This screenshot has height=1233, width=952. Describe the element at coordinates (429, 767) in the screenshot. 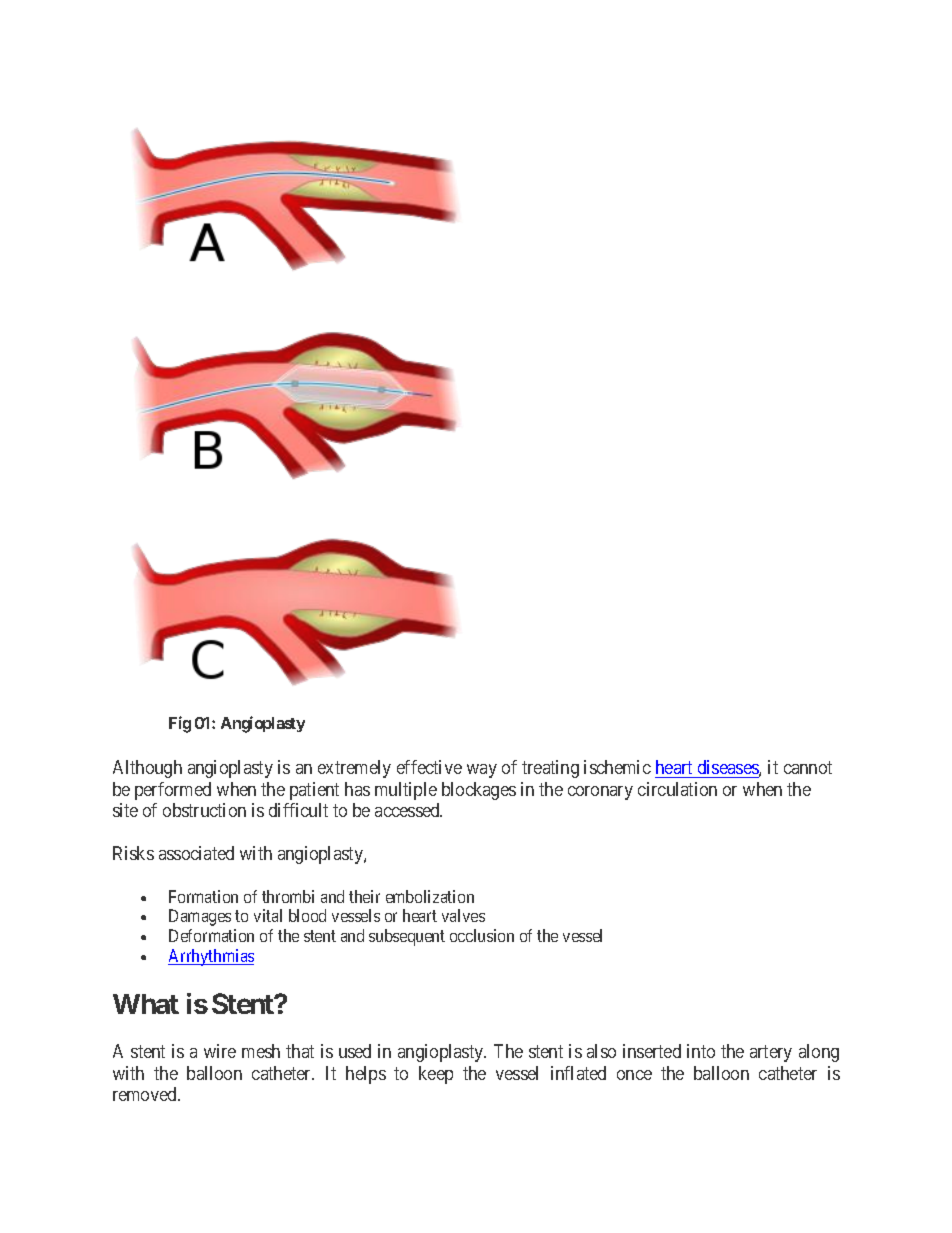

I see `effective` at that location.
